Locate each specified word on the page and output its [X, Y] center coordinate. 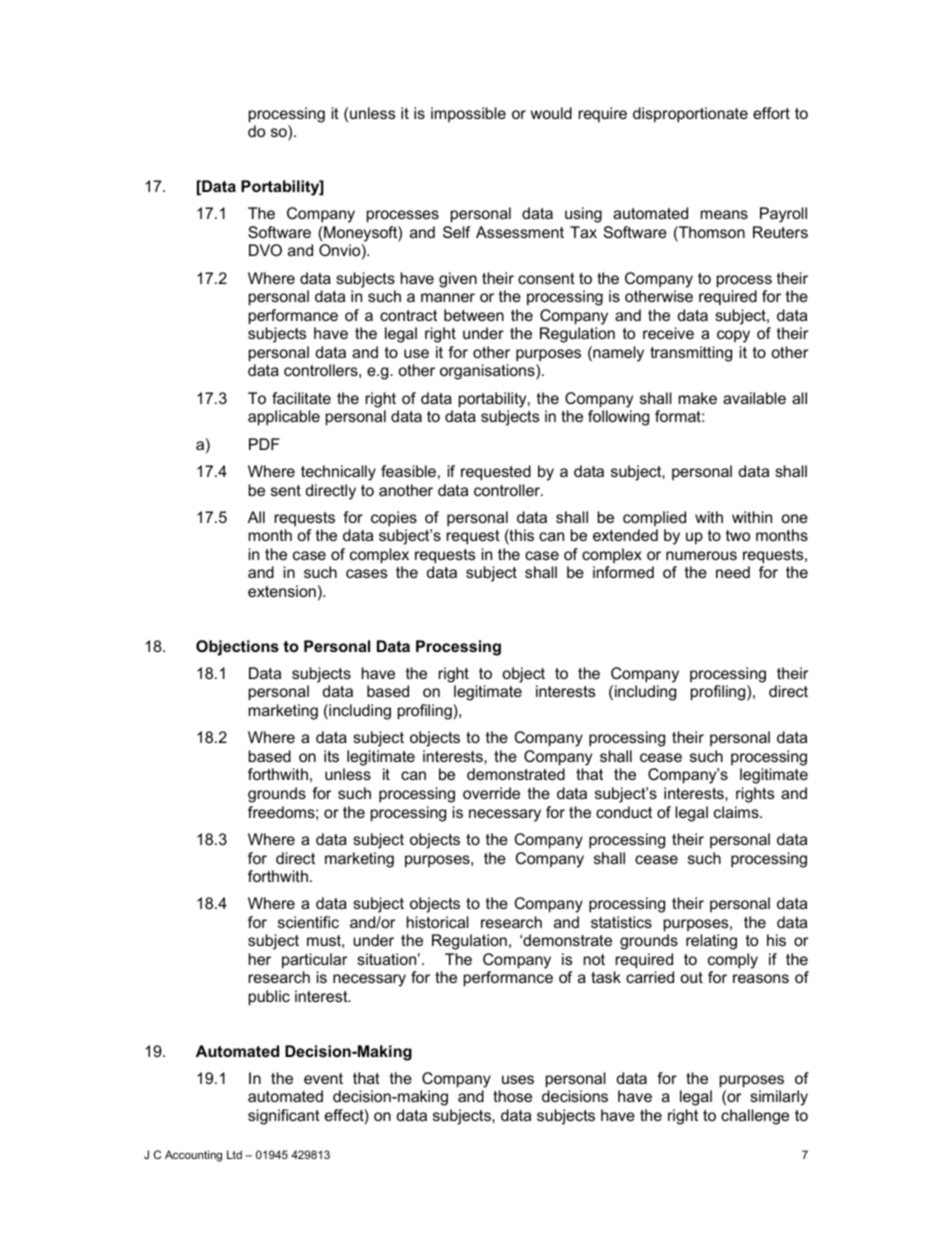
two [738, 535]
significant [284, 1117]
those [512, 1096]
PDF [264, 444]
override [491, 793]
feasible [408, 471]
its [331, 756]
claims [737, 812]
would [551, 113]
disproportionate [690, 115]
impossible [468, 114]
